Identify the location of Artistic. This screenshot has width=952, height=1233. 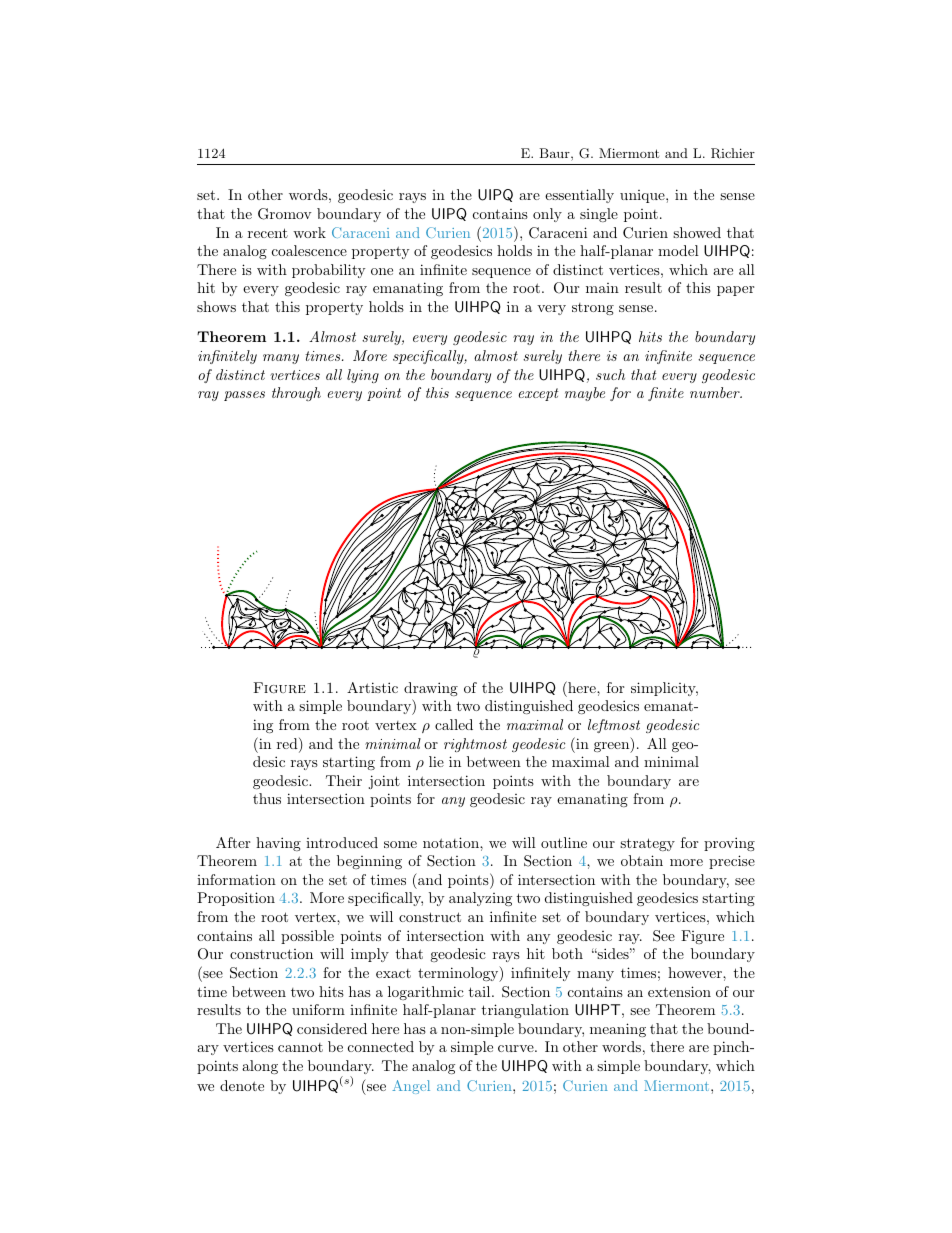
(372, 687).
